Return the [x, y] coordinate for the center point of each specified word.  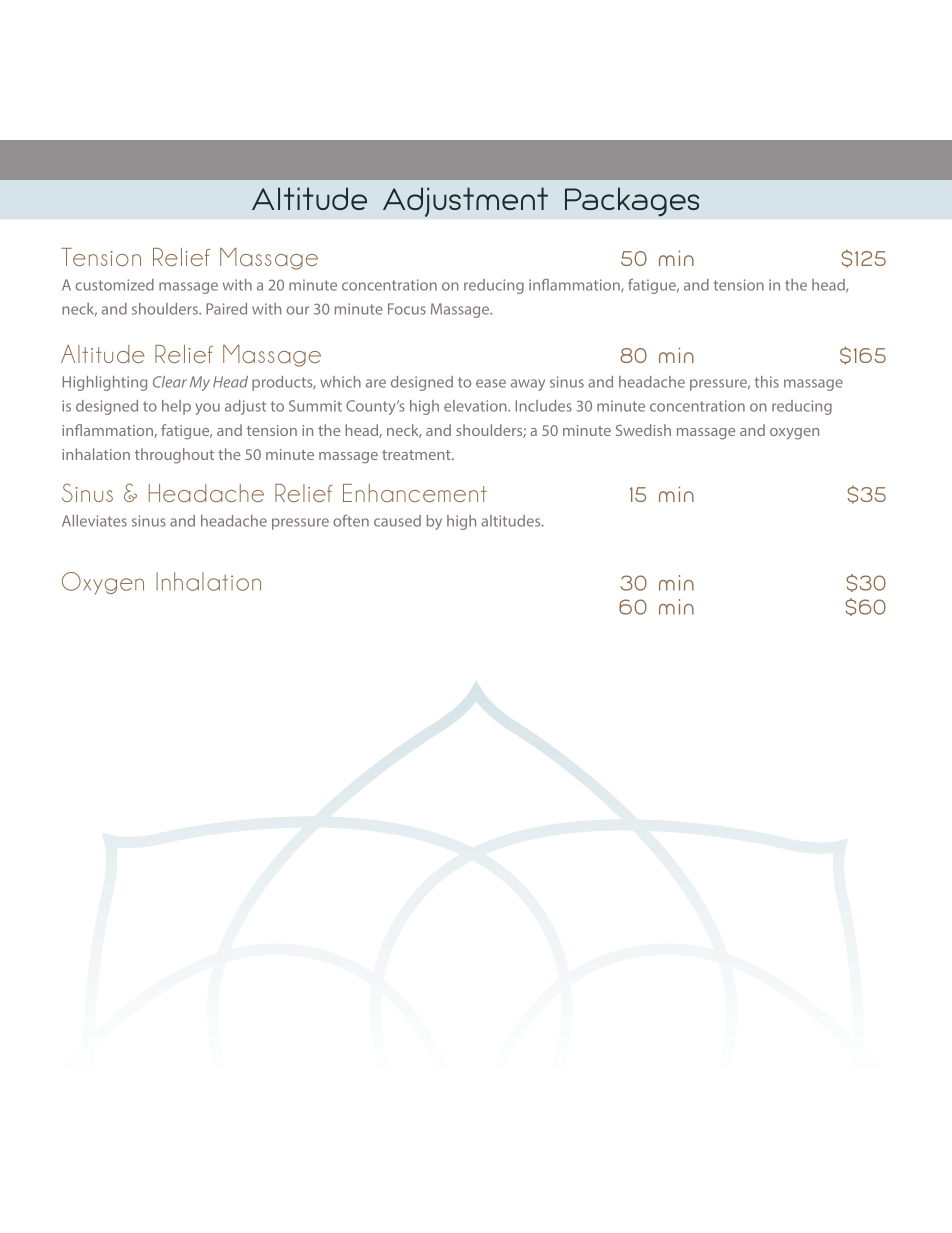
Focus [407, 309]
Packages [632, 202]
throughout [174, 456]
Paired [226, 309]
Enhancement [415, 493]
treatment [417, 455]
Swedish [643, 430]
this [767, 382]
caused [397, 521]
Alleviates [94, 521]
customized [115, 285]
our [298, 310]
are [376, 383]
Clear [170, 382]
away [528, 385]
